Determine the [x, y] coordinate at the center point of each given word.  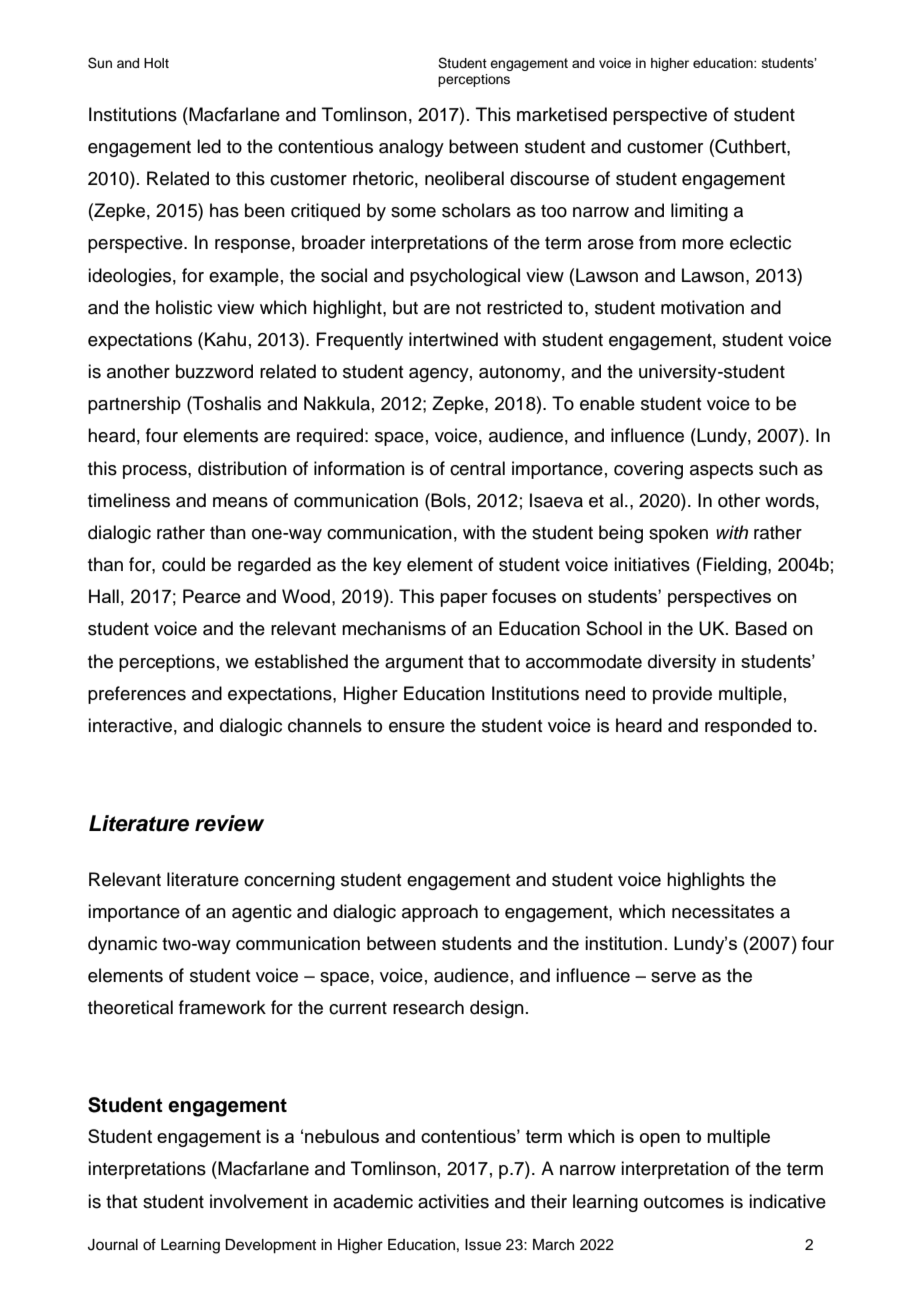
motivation [702, 307]
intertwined [453, 339]
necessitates [723, 911]
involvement [259, 1201]
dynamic [122, 945]
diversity [682, 663]
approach [440, 913]
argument [424, 664]
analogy [411, 148]
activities [453, 1201]
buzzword [214, 371]
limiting [699, 212]
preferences [137, 695]
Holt [156, 63]
